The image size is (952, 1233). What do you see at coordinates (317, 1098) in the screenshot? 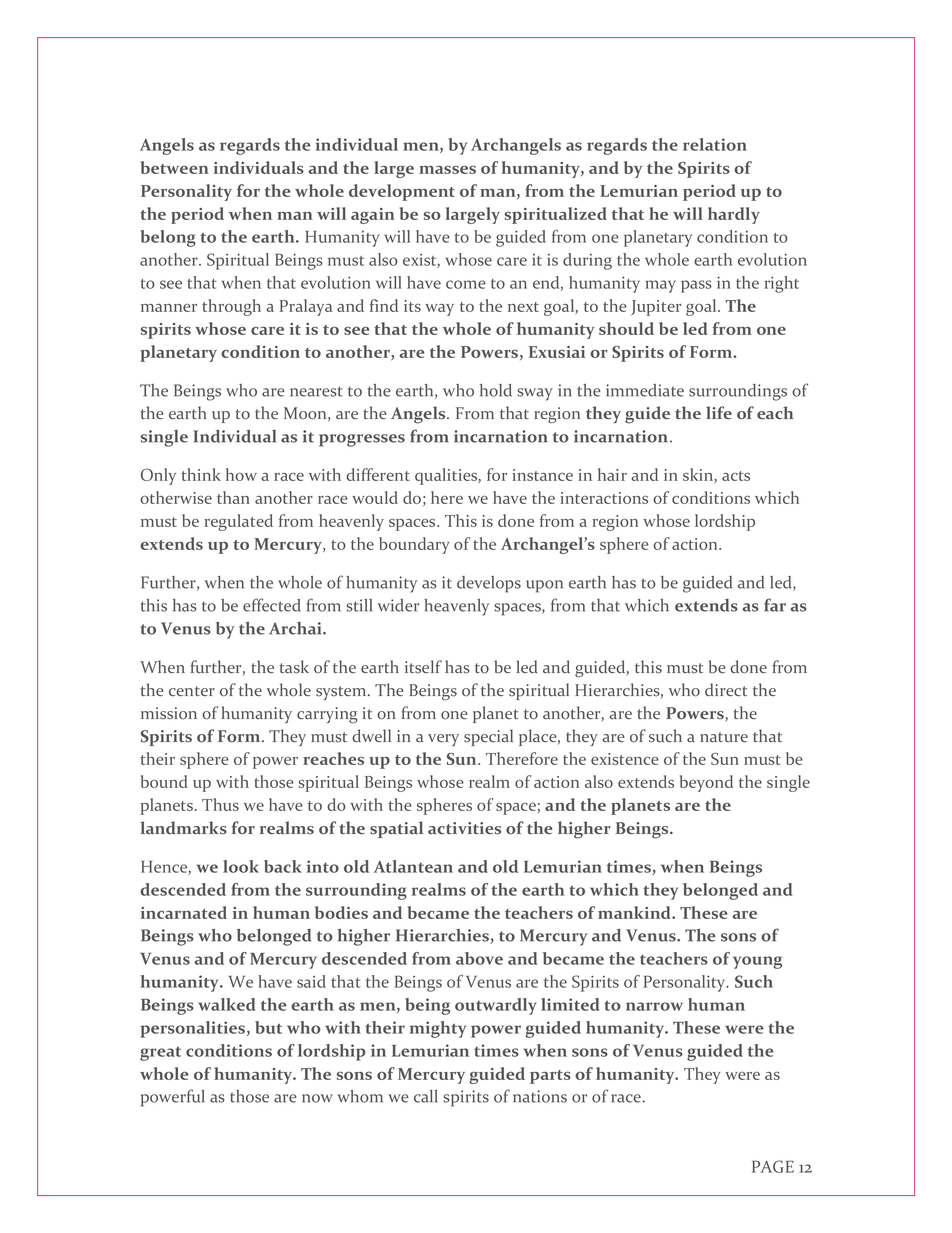
I see `now` at bounding box center [317, 1098].
